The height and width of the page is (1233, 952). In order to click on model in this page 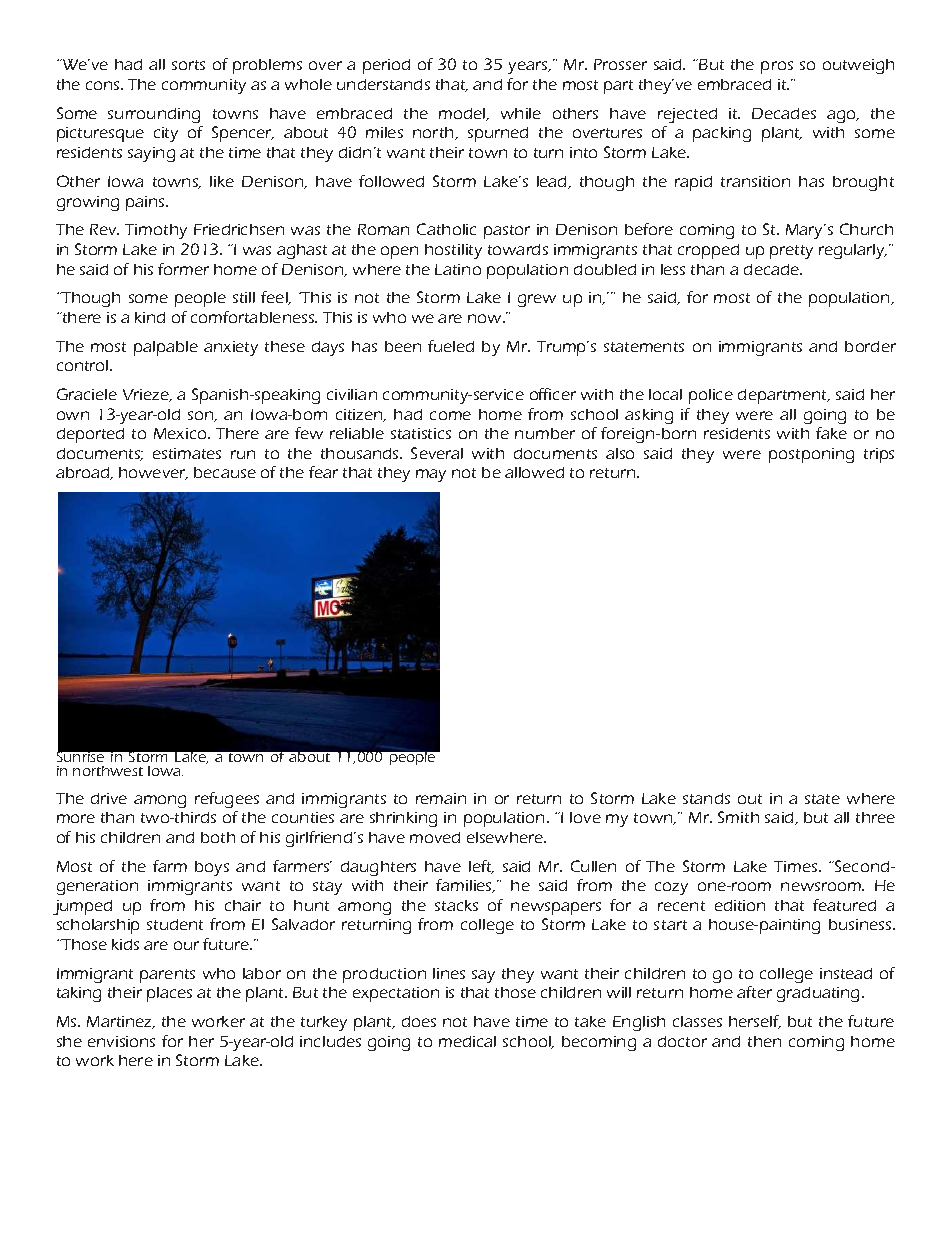, I will do `click(463, 114)`.
